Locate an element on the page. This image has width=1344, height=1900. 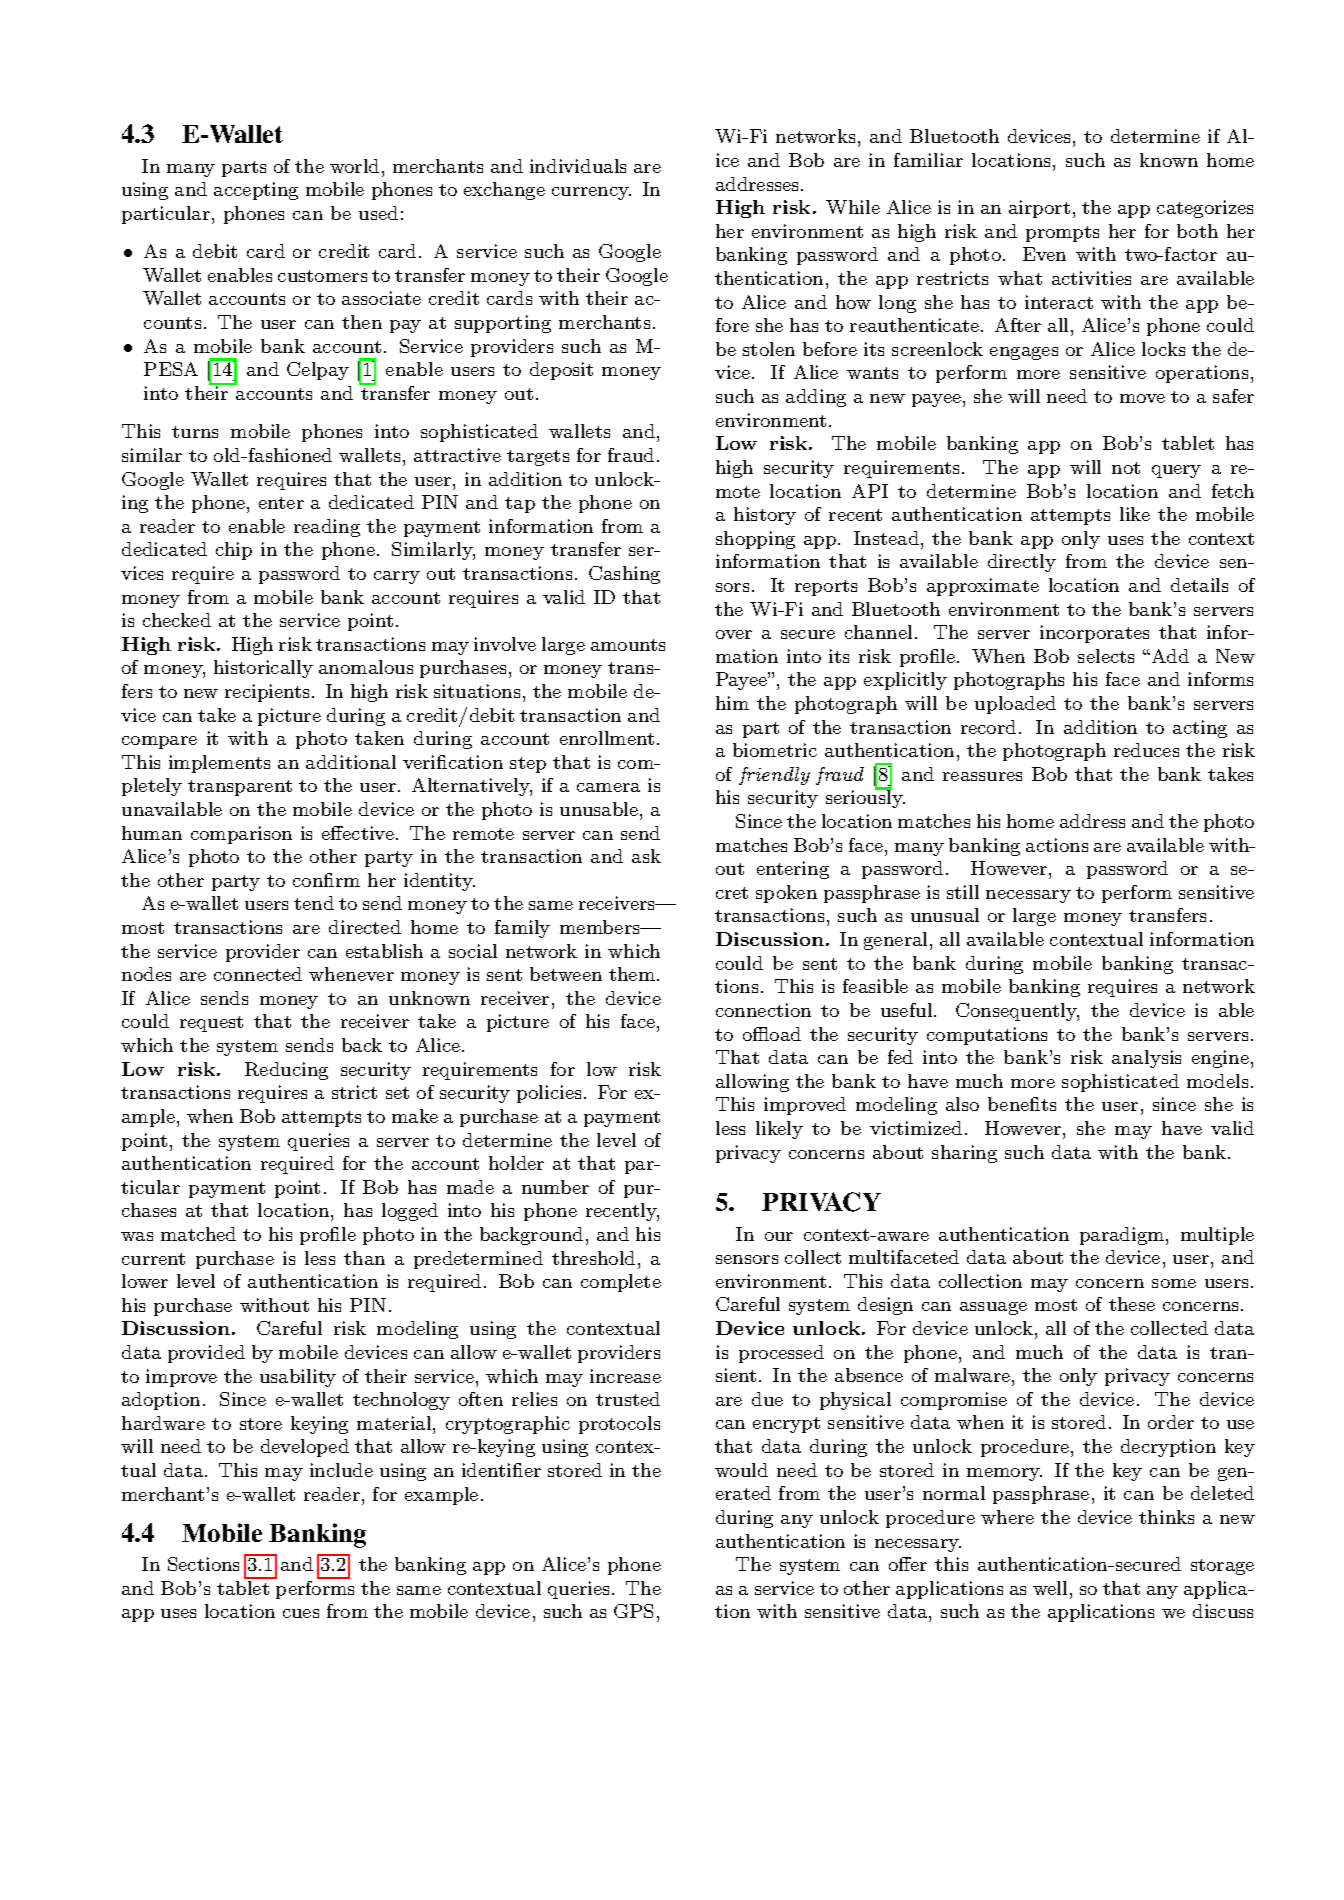
historically is located at coordinates (263, 669).
